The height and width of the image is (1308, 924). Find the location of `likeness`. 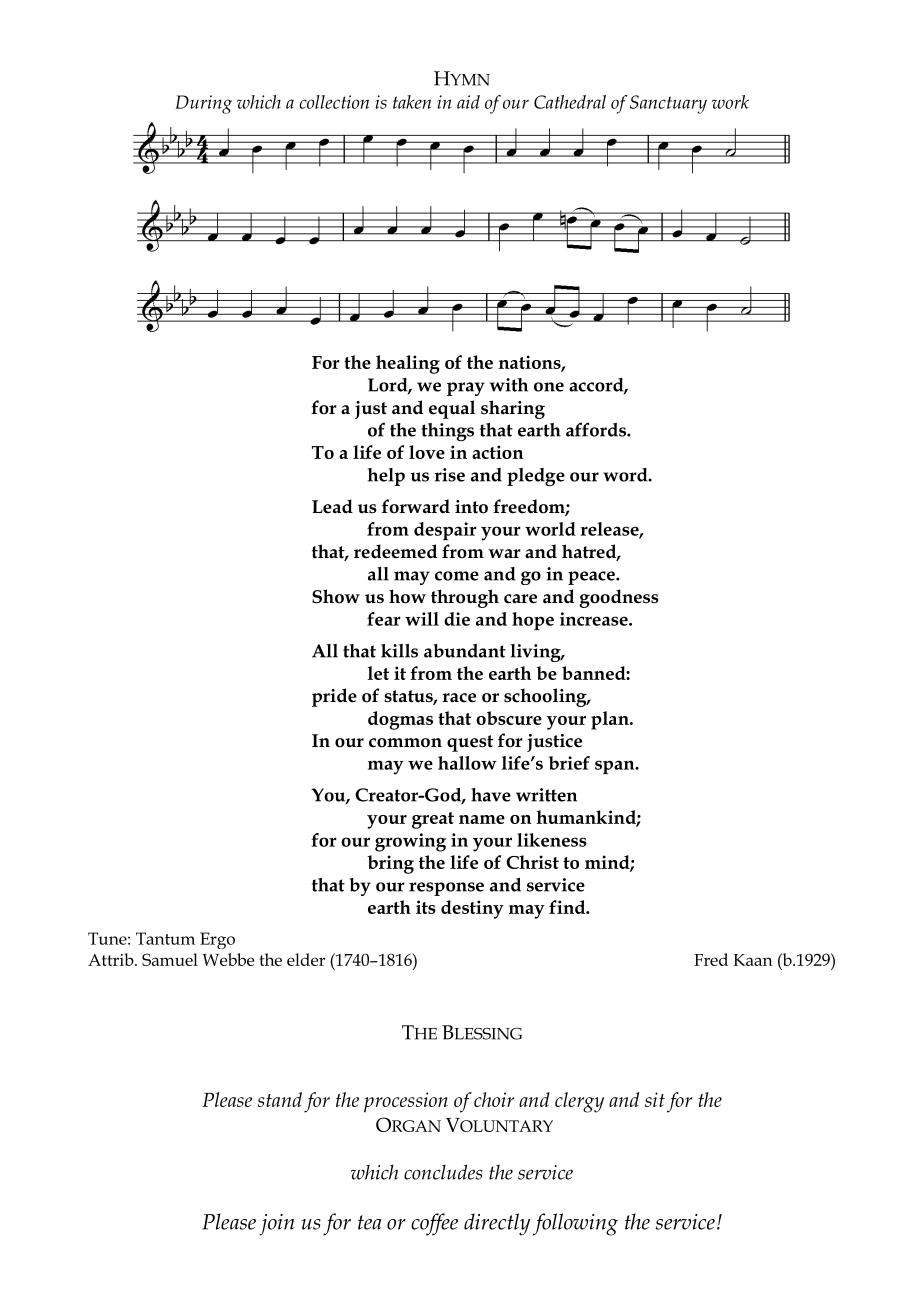

likeness is located at coordinates (552, 840).
